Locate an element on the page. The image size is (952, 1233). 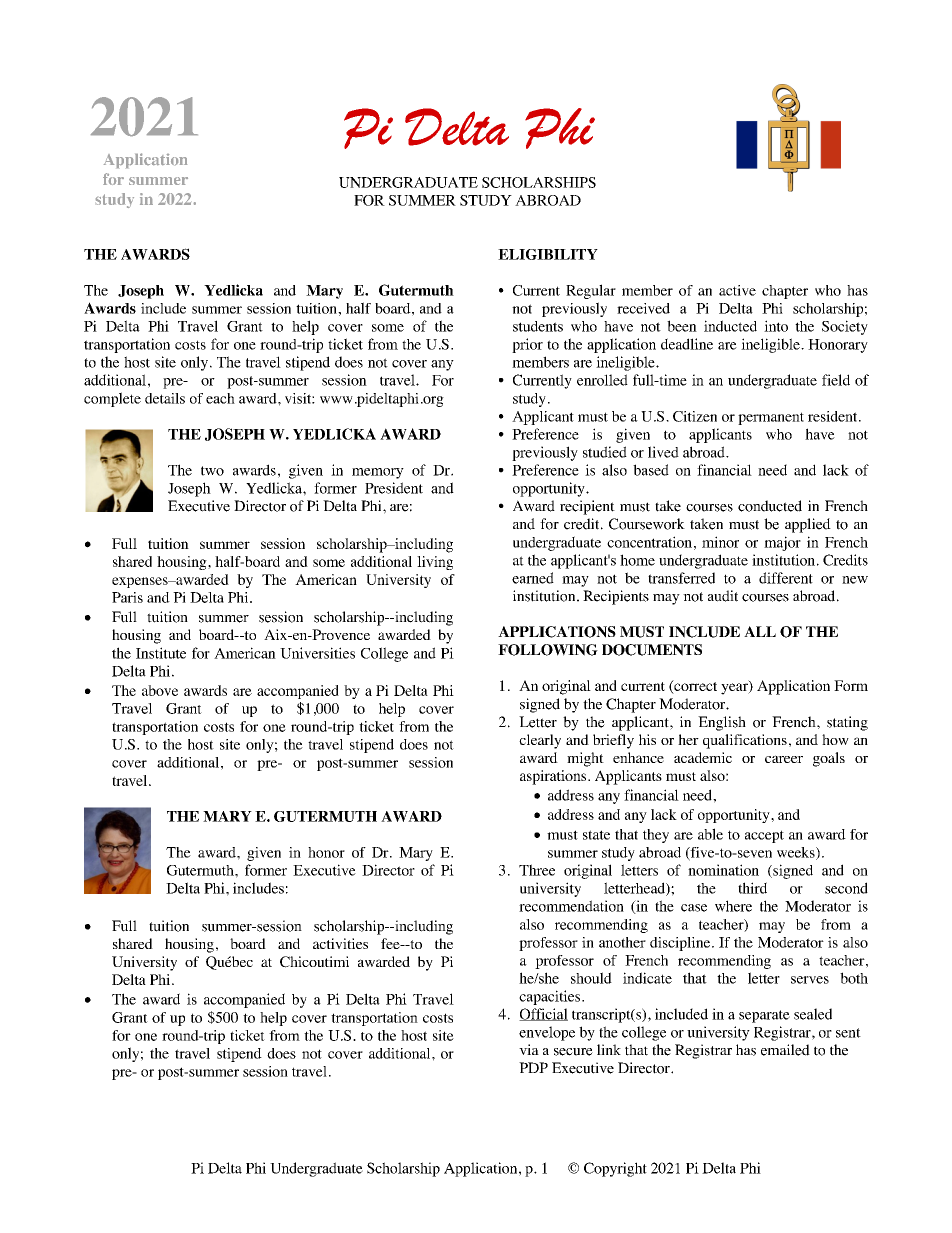
recommendation is located at coordinates (571, 906).
